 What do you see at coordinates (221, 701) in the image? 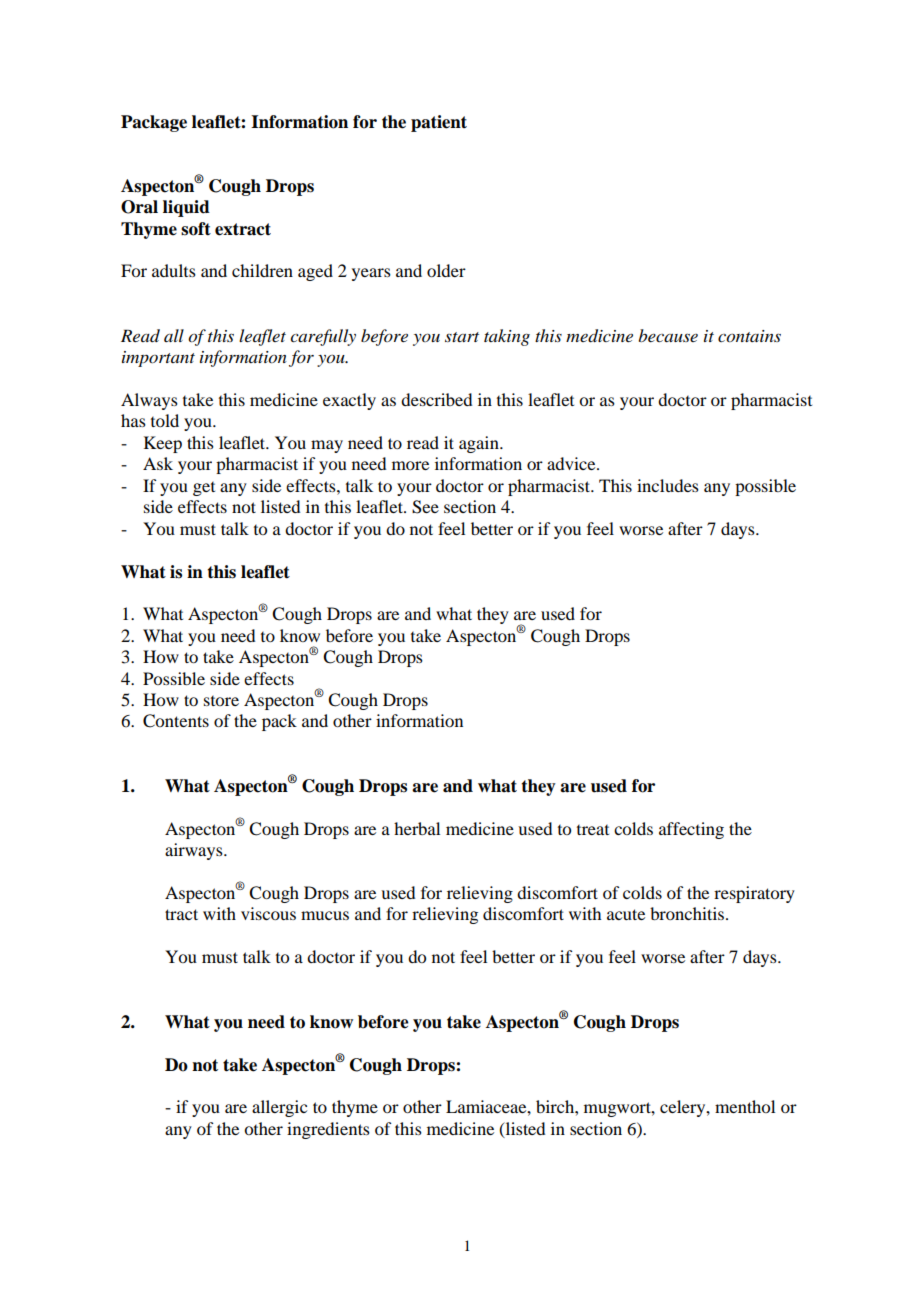
I see `store` at bounding box center [221, 701].
